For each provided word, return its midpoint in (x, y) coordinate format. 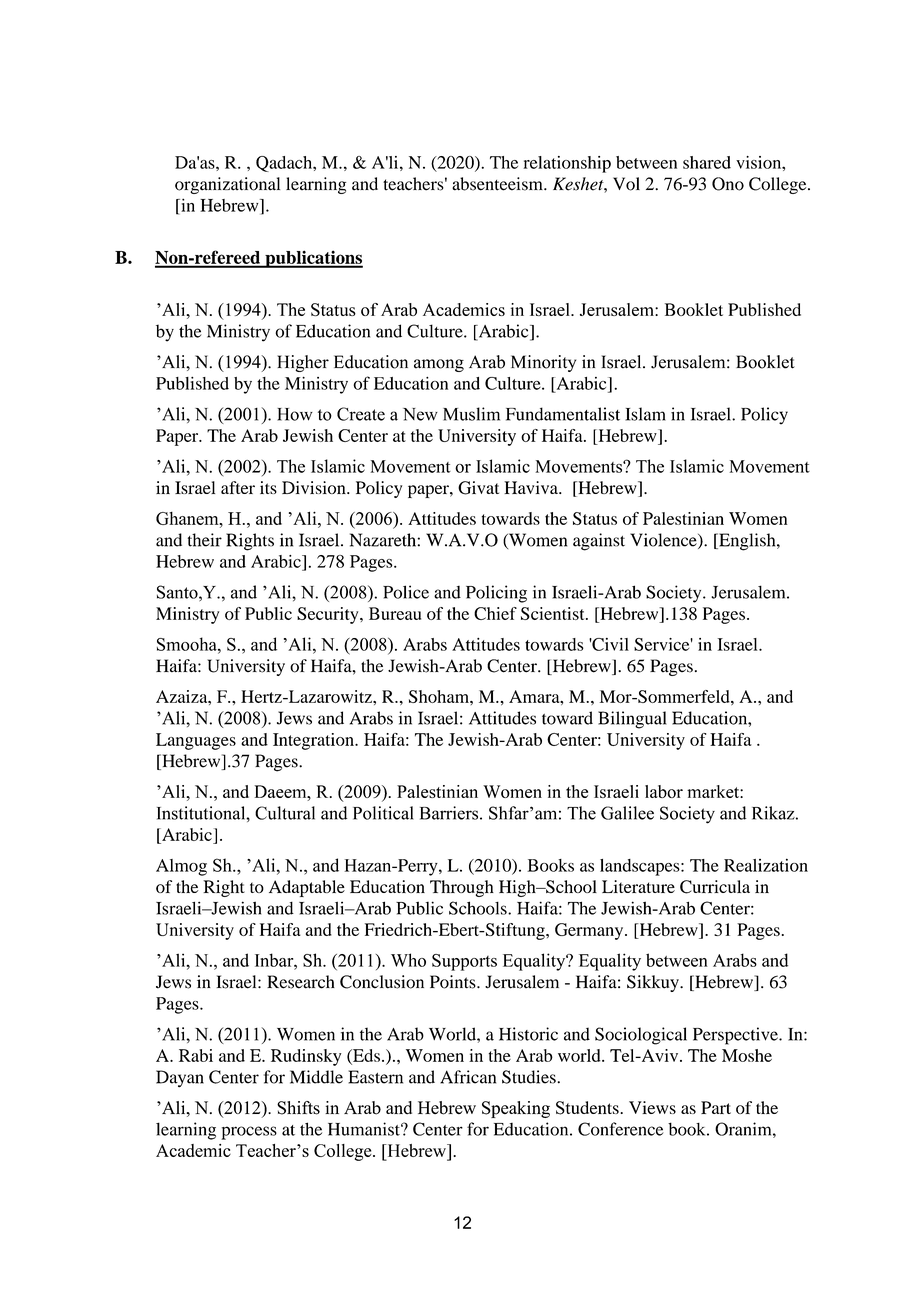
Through (462, 888)
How (295, 414)
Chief (495, 613)
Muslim (471, 414)
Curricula (715, 887)
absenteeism (498, 184)
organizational (227, 185)
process (249, 1133)
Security (329, 615)
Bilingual (632, 720)
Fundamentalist (563, 414)
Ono (728, 184)
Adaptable (307, 888)
